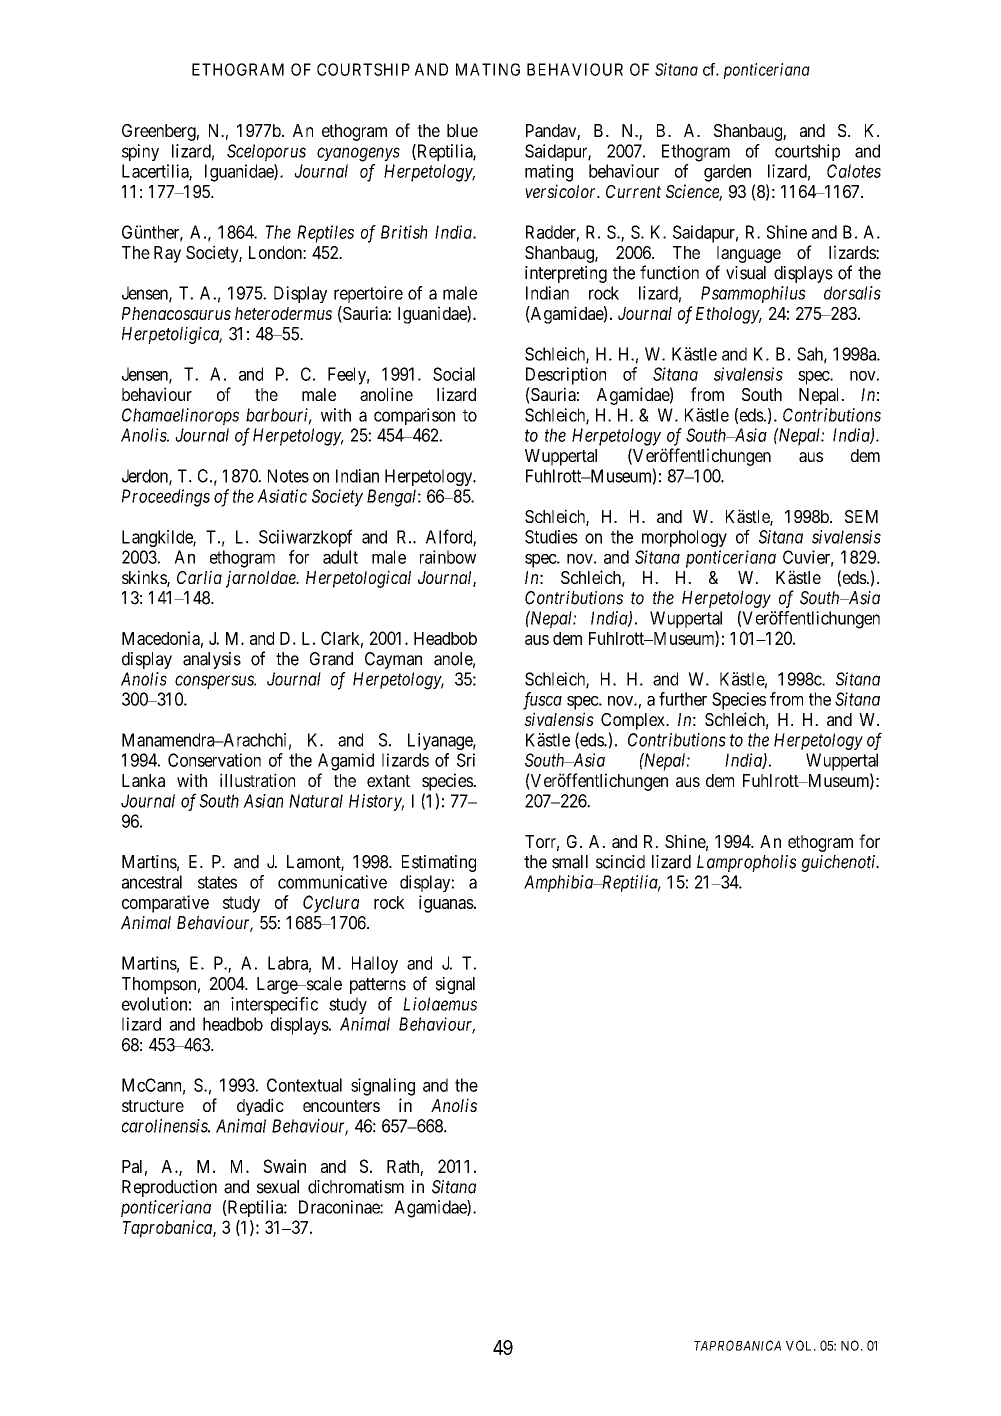 The image size is (1001, 1416). What do you see at coordinates (165, 904) in the page?
I see `comparative` at bounding box center [165, 904].
